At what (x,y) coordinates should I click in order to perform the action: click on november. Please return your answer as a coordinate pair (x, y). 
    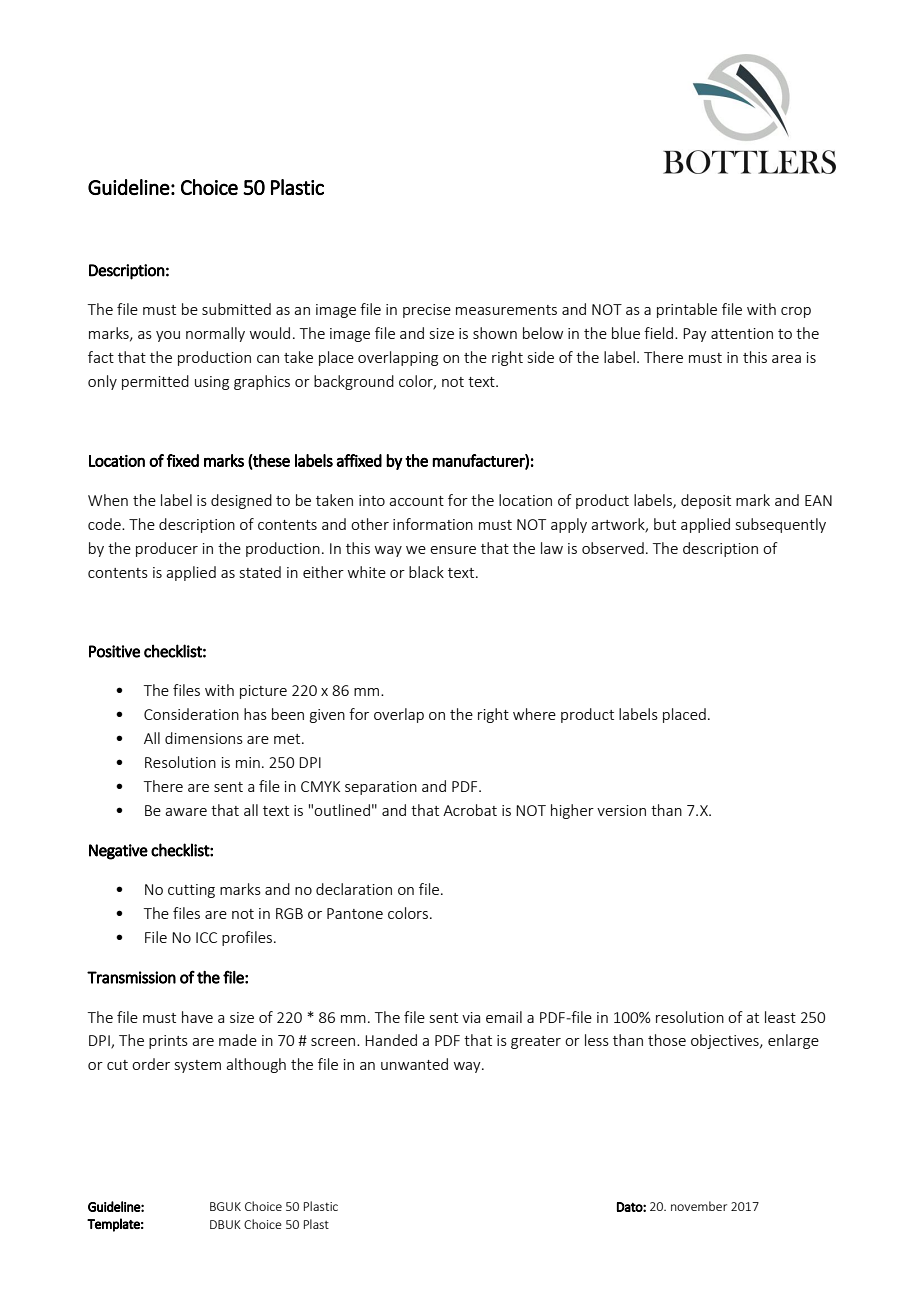
    Looking at the image, I should click on (699, 1206).
